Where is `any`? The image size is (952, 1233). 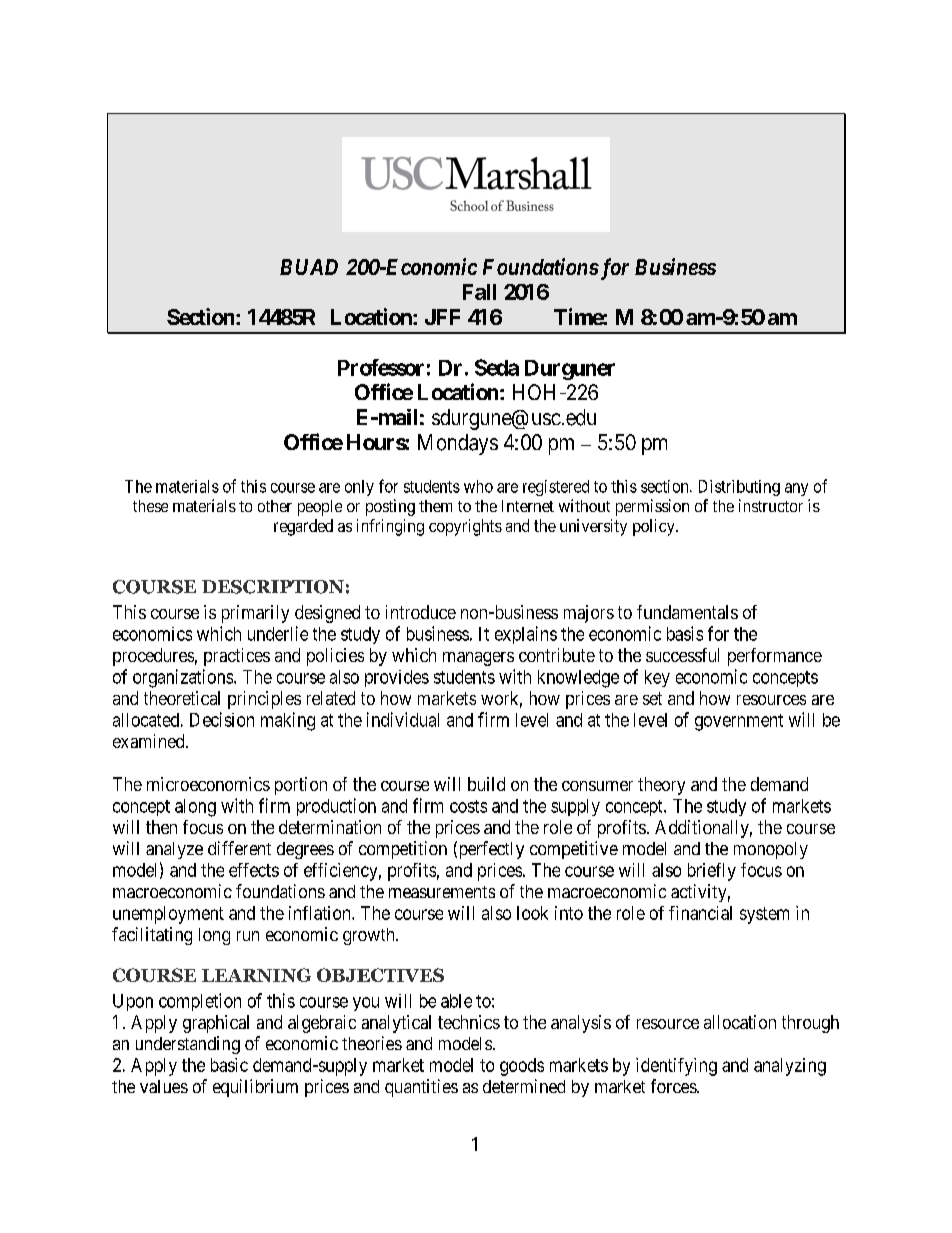 any is located at coordinates (796, 489).
